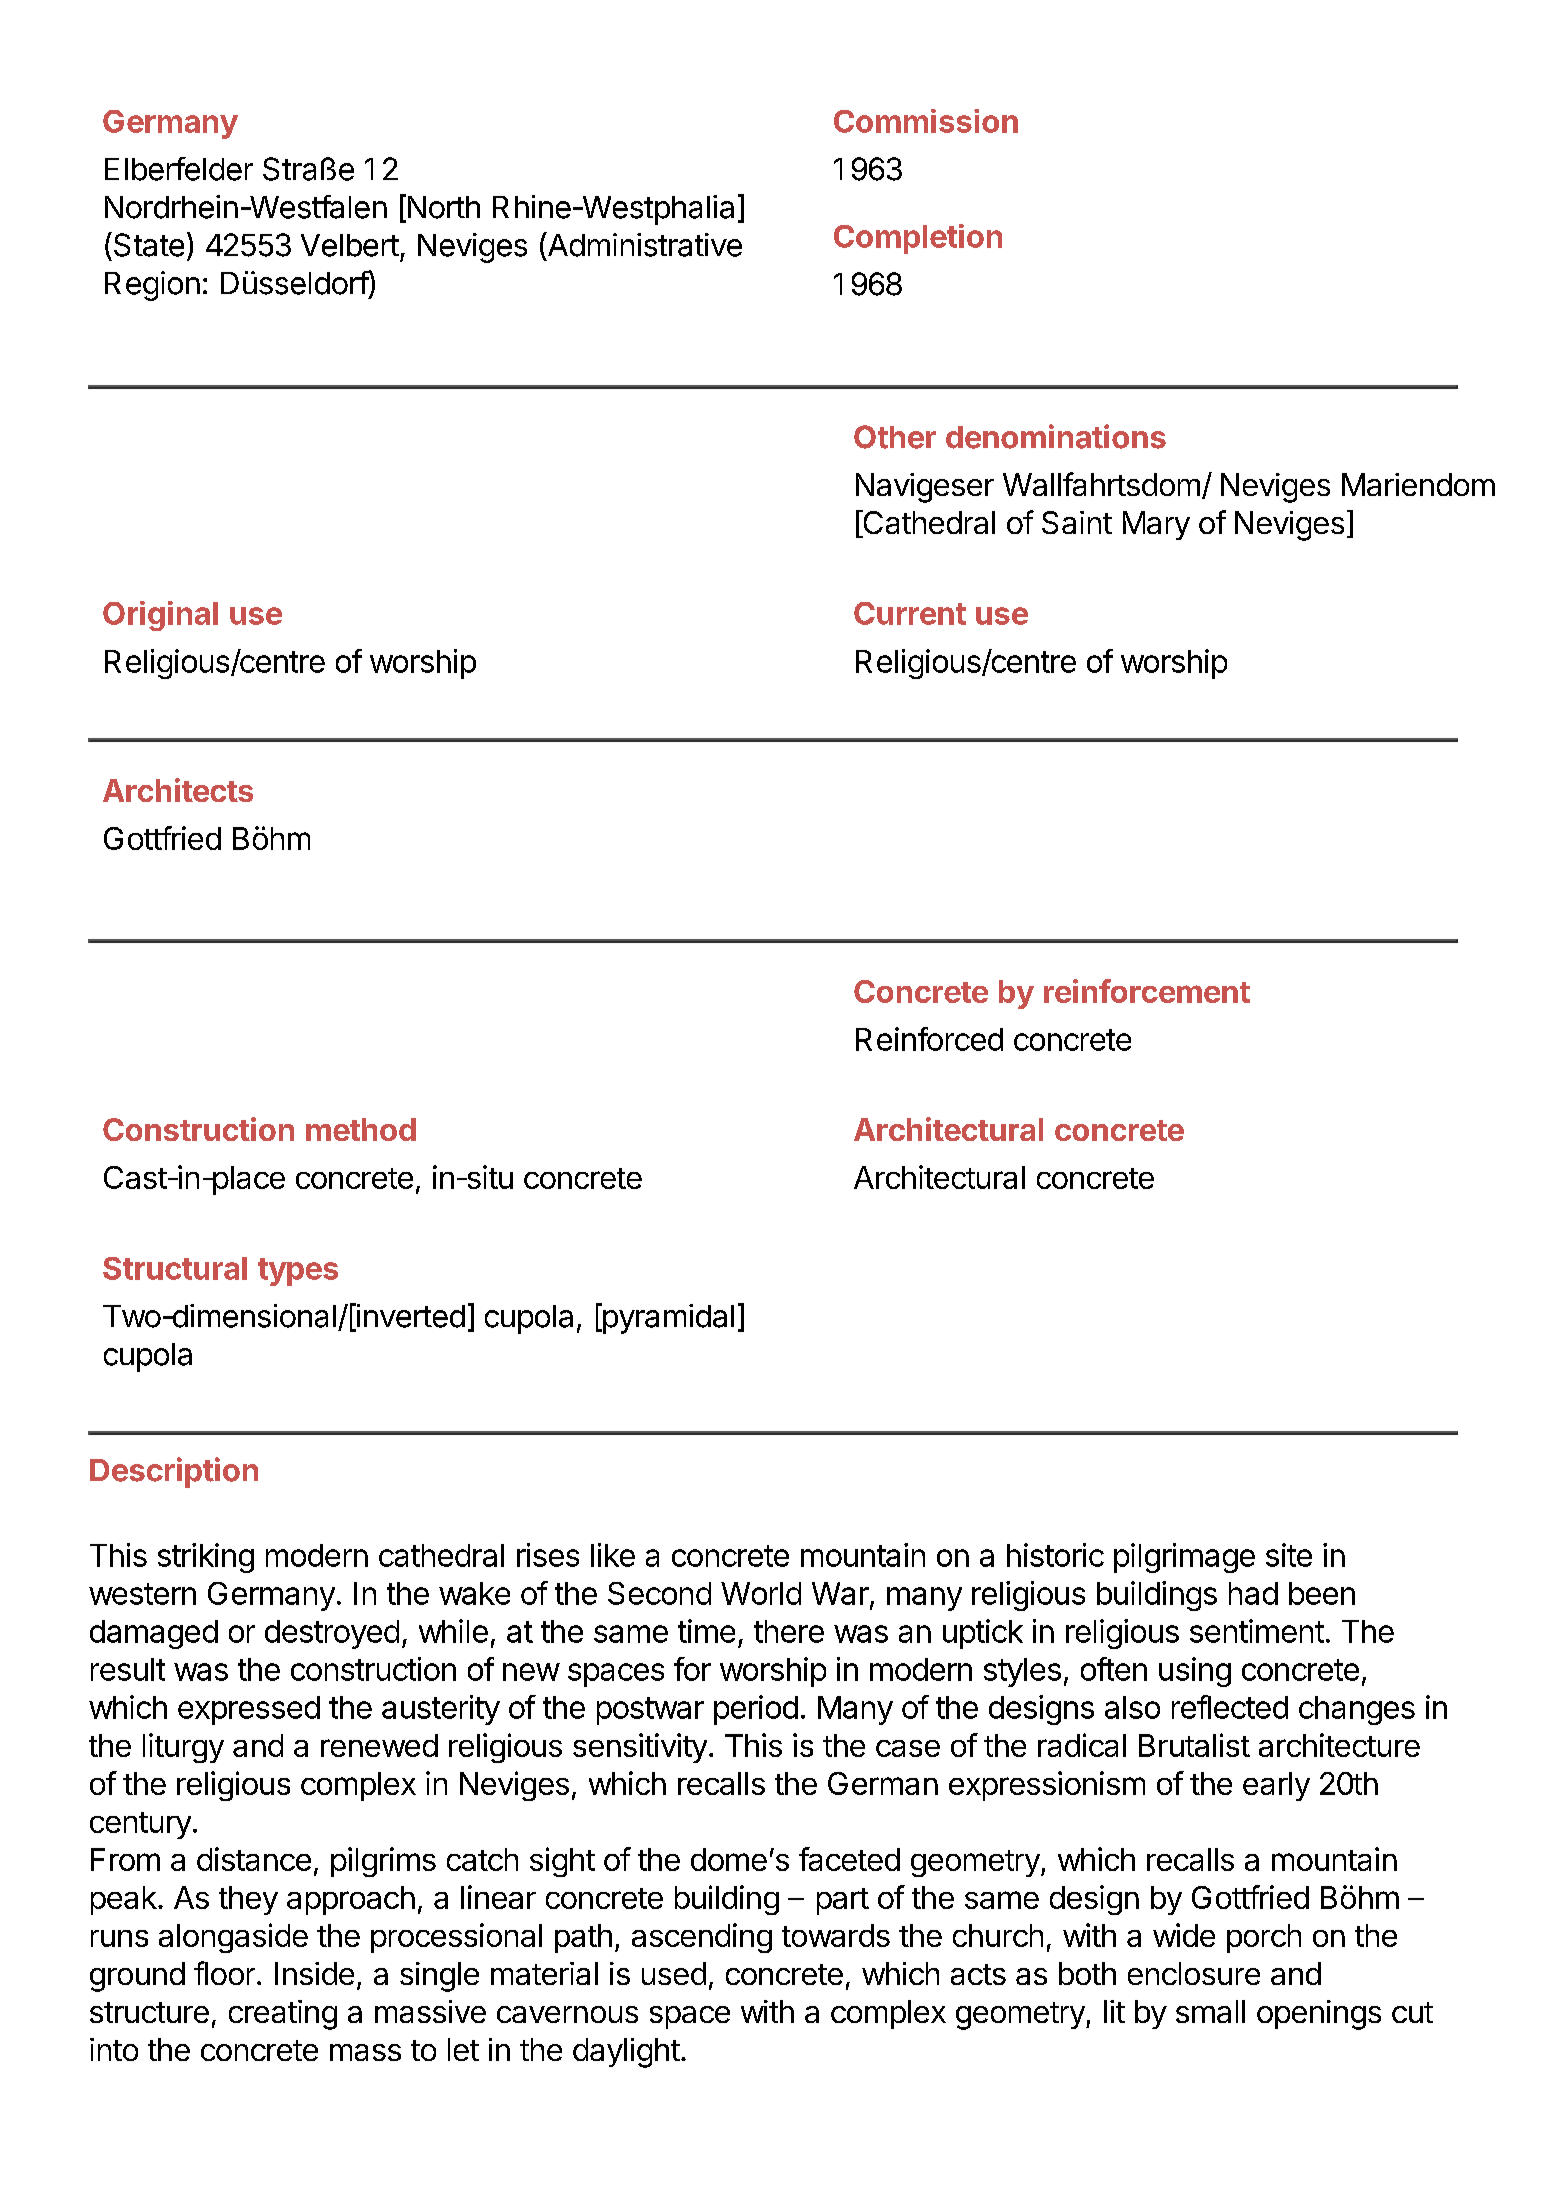  Describe the element at coordinates (1147, 991) in the page. I see `reinforcement` at that location.
